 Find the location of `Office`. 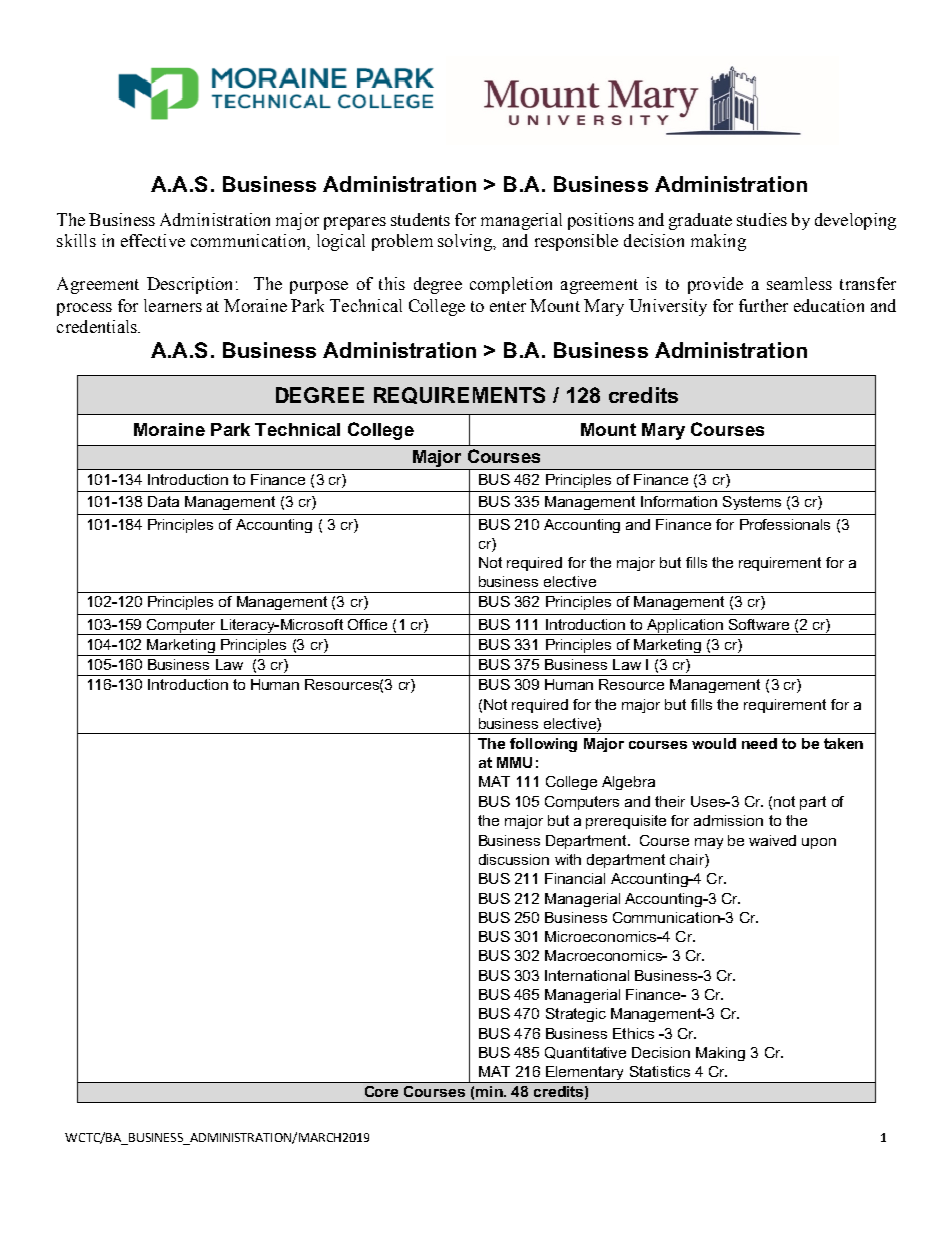

Office is located at coordinates (367, 624).
